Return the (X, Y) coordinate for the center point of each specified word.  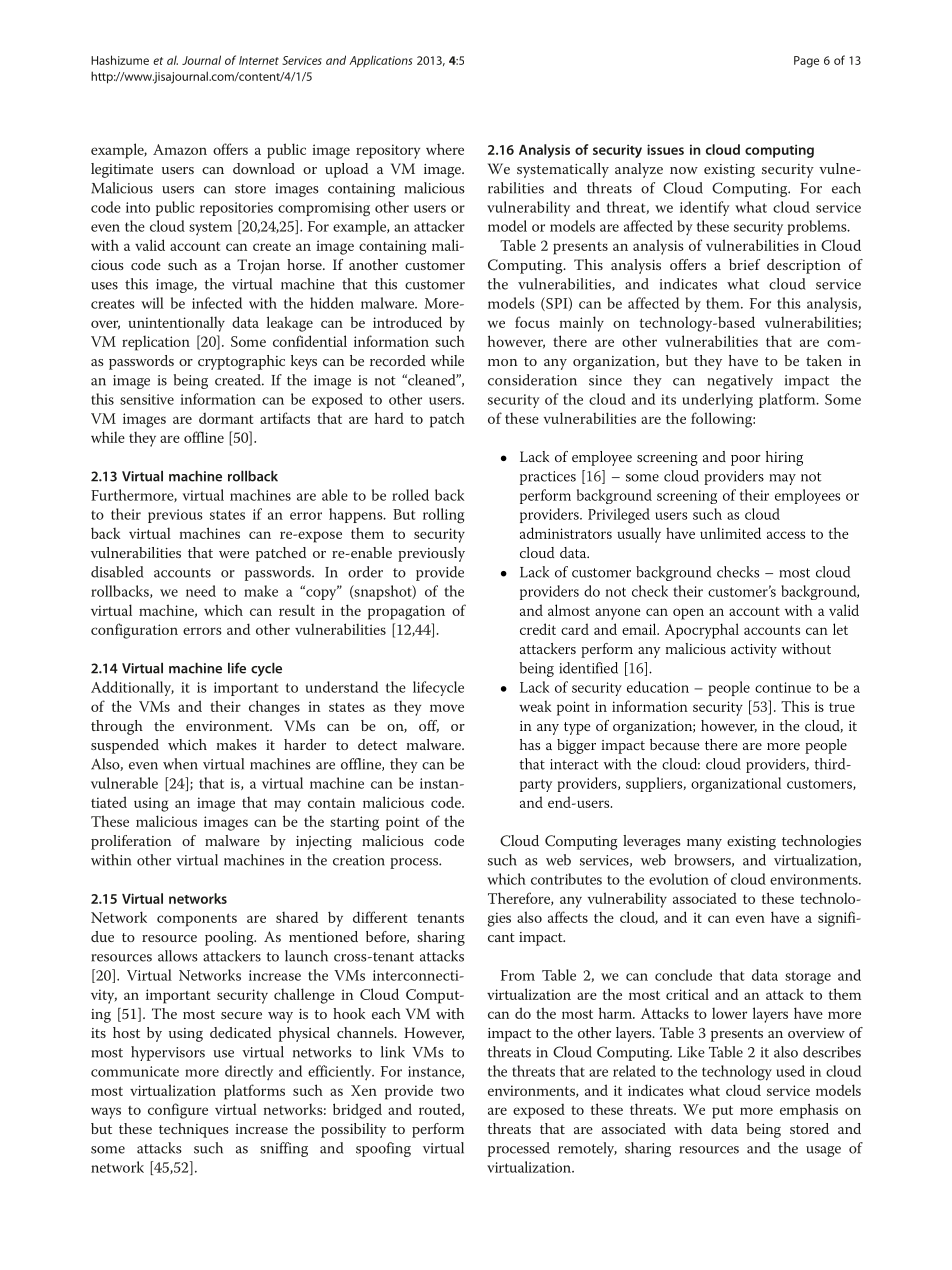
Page (806, 62)
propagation (406, 612)
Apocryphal (702, 631)
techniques (193, 1130)
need (201, 591)
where (445, 149)
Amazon (180, 149)
